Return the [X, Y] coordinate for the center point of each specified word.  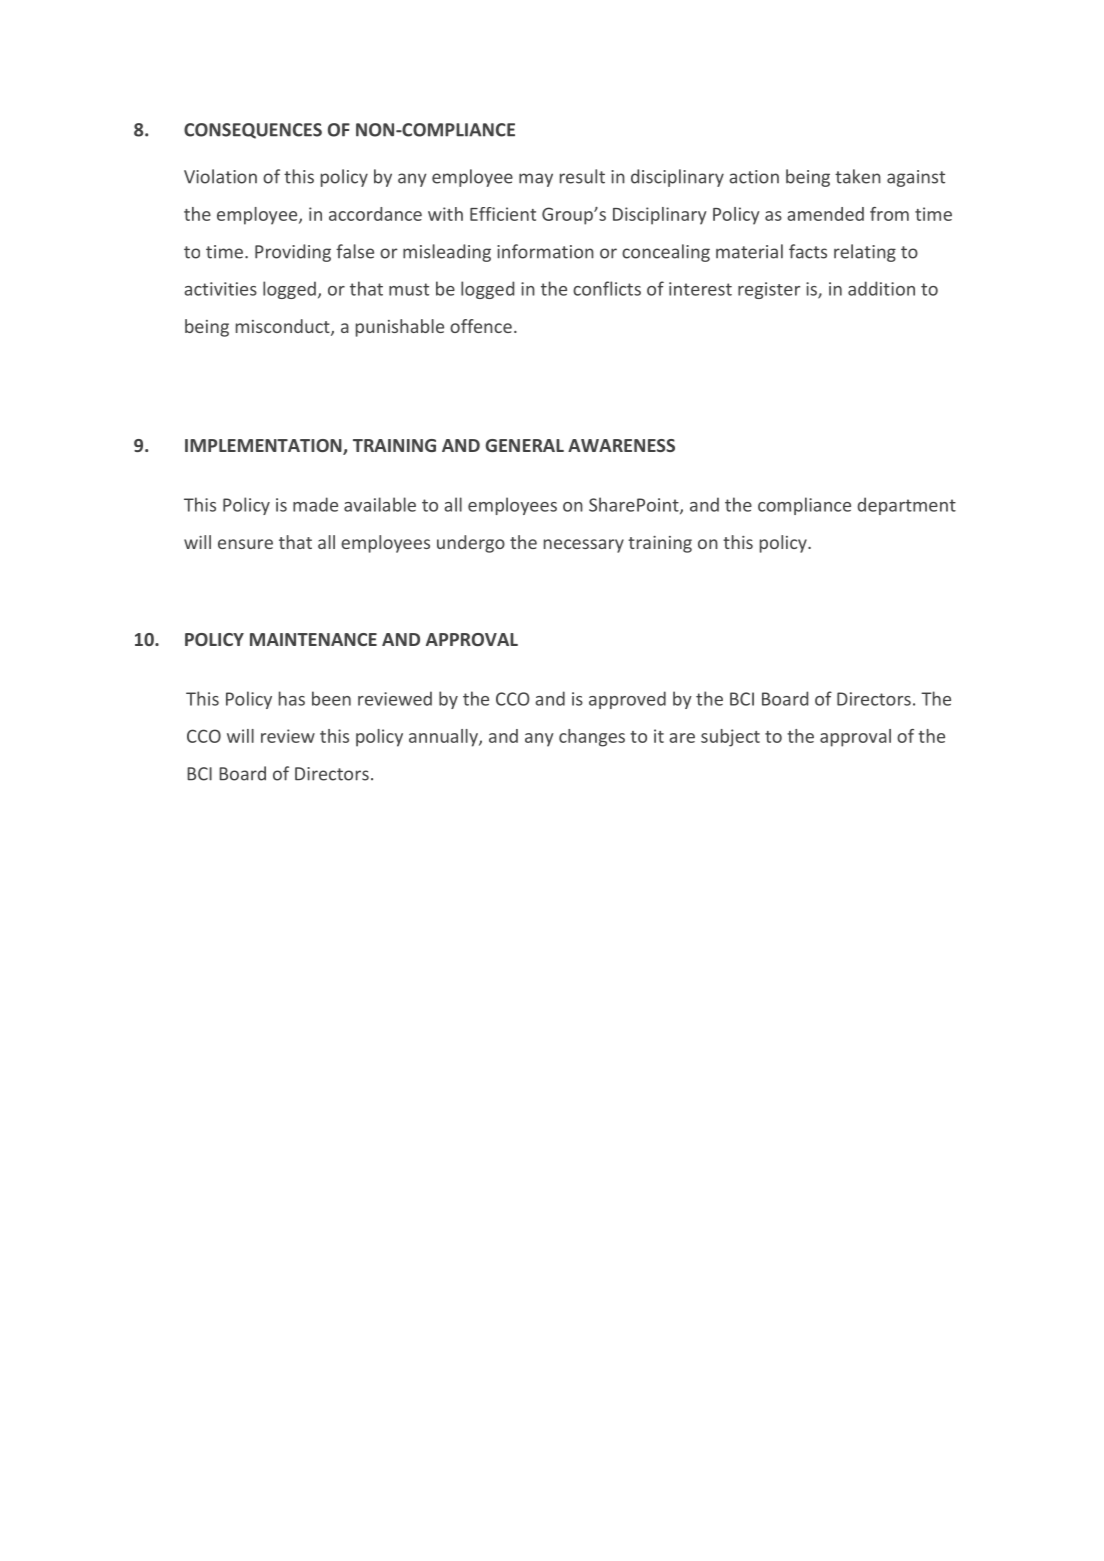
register [769, 290]
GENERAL [525, 445]
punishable [400, 328]
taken [858, 176]
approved [627, 700]
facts [808, 251]
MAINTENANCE [313, 639]
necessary [584, 546]
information [545, 251]
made [315, 504]
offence [481, 326]
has [292, 698]
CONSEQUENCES [253, 131]
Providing [293, 253]
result [582, 176]
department [907, 506]
